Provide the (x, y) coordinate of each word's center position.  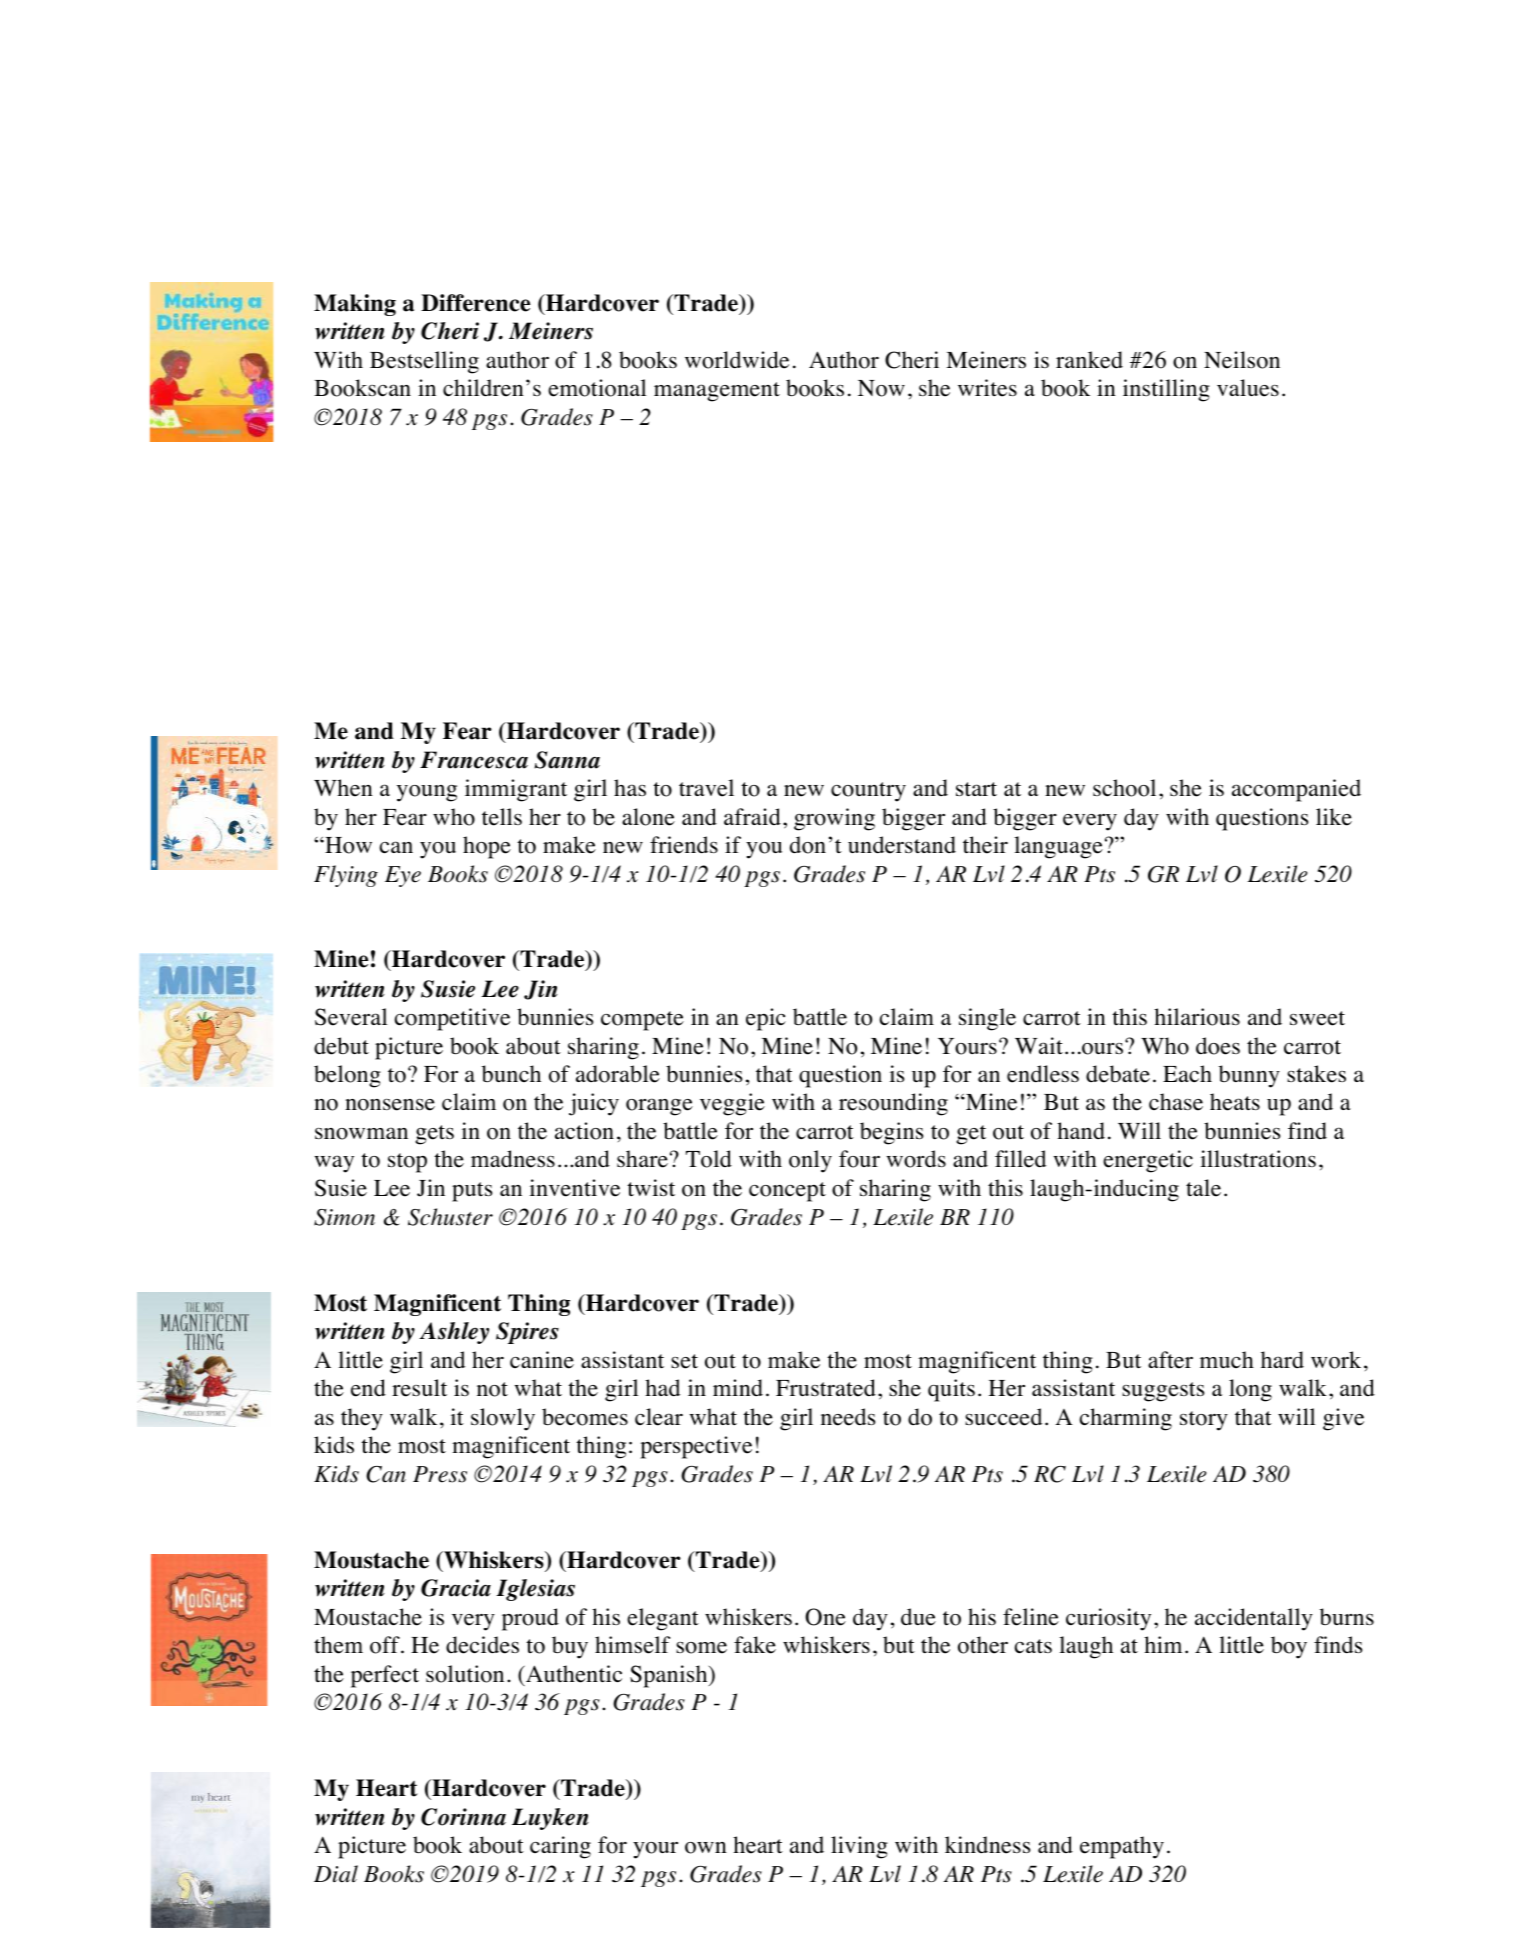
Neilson (1242, 360)
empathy (1122, 1847)
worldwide (737, 360)
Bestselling (424, 362)
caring (560, 1847)
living (859, 1847)
